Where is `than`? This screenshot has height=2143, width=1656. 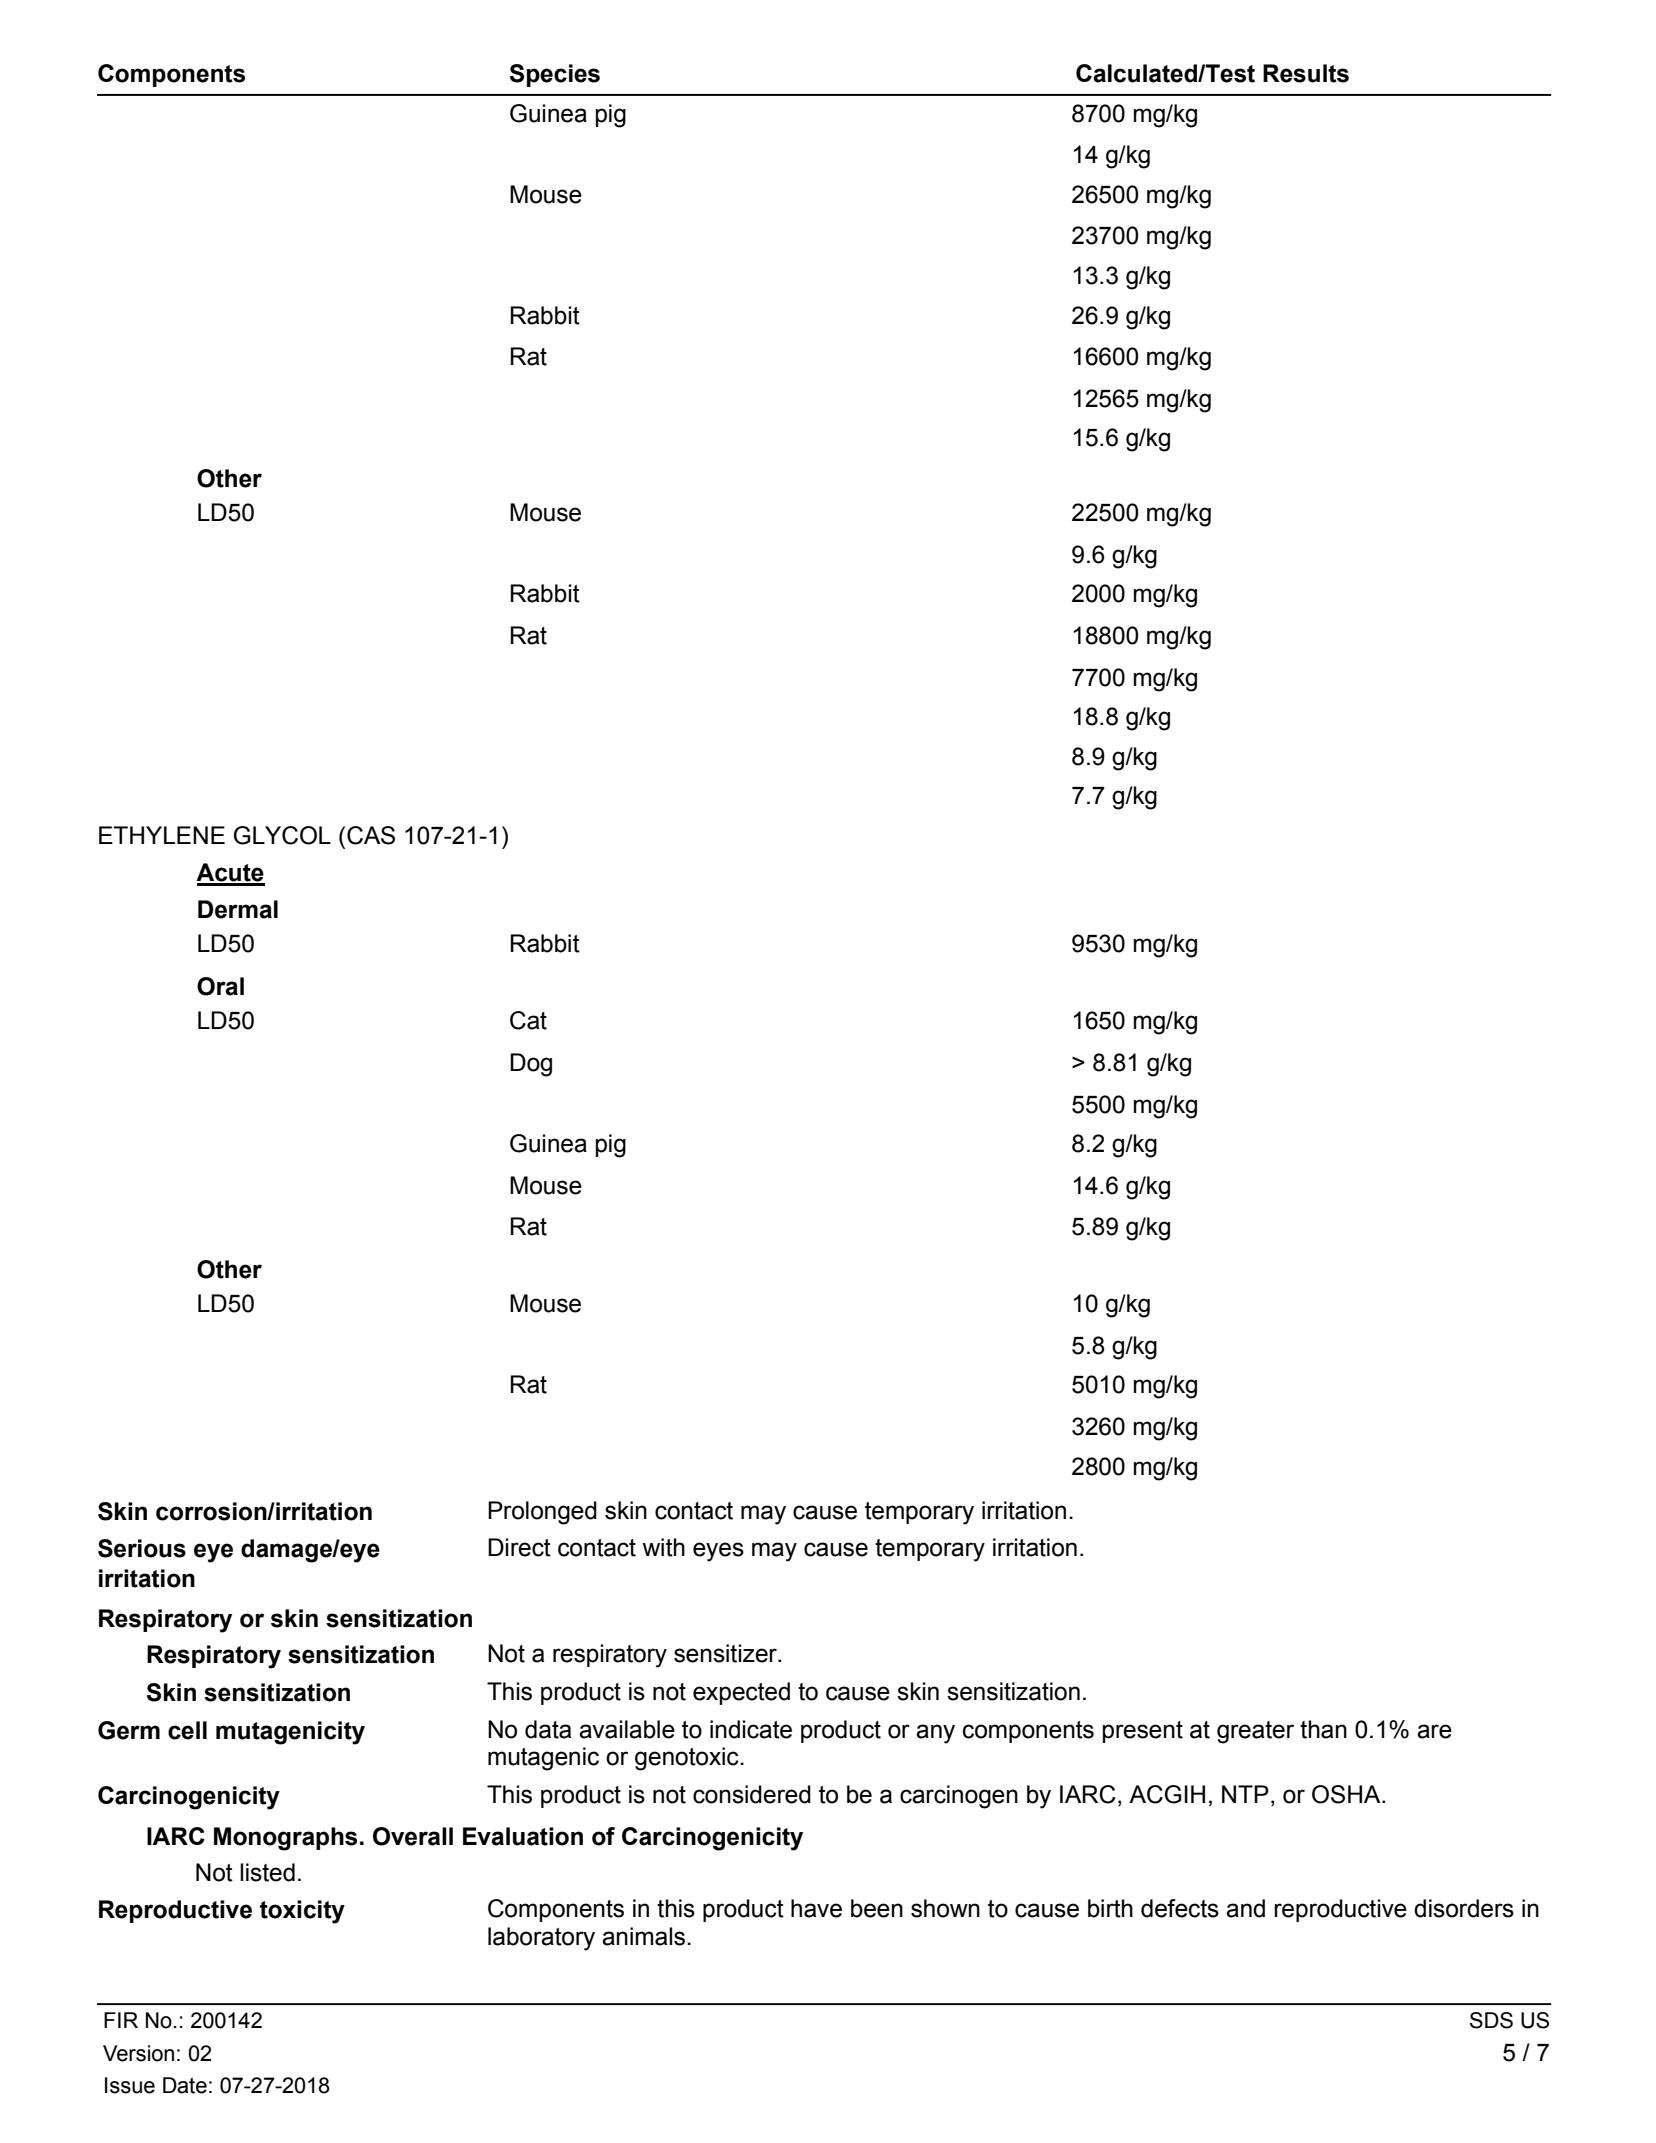 than is located at coordinates (1323, 1729).
